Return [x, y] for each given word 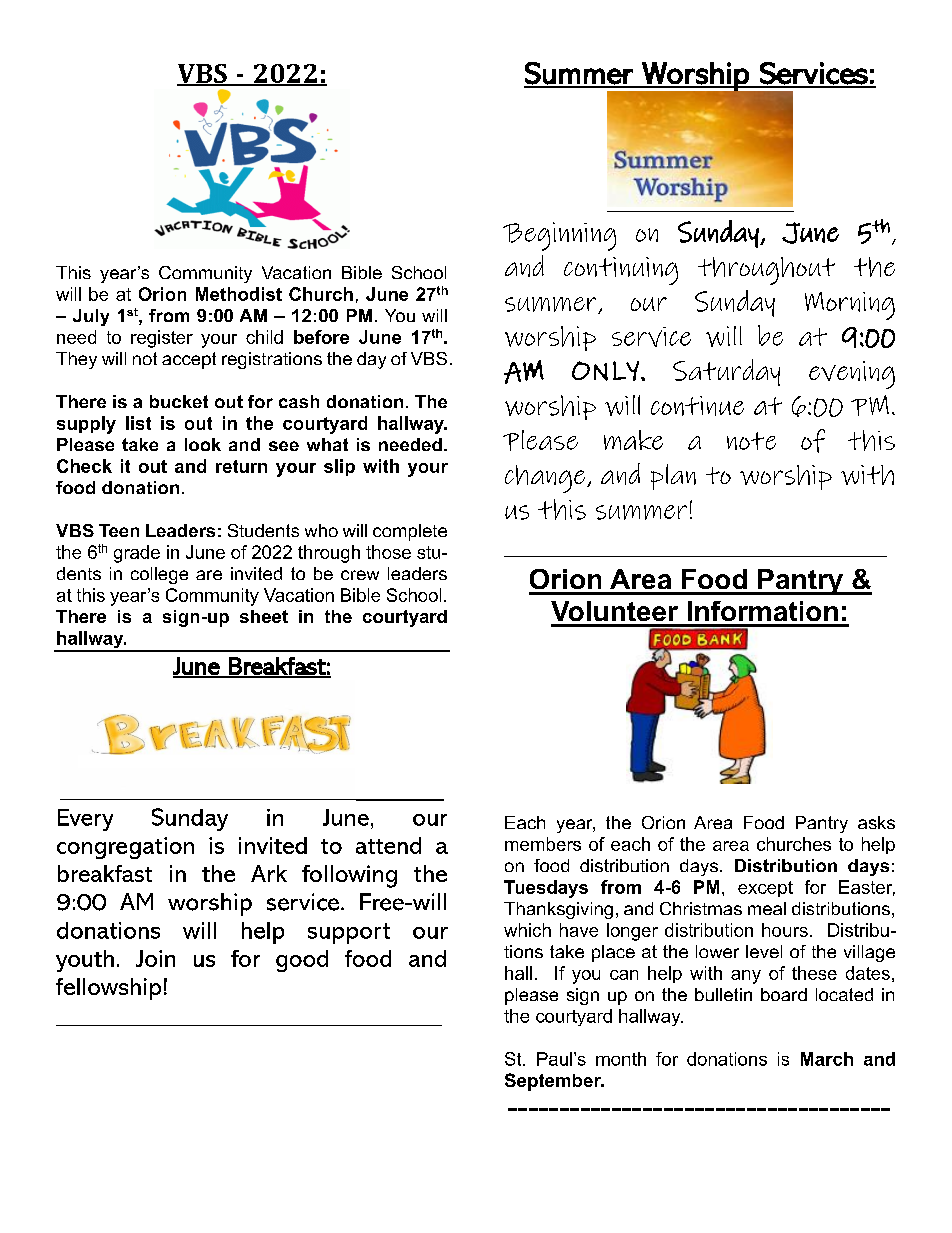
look [203, 444]
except [765, 889]
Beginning [559, 236]
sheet [264, 616]
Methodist [239, 294]
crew [360, 575]
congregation [125, 848]
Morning [850, 306]
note [751, 441]
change [546, 479]
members [543, 844]
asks [876, 822]
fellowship [108, 989]
